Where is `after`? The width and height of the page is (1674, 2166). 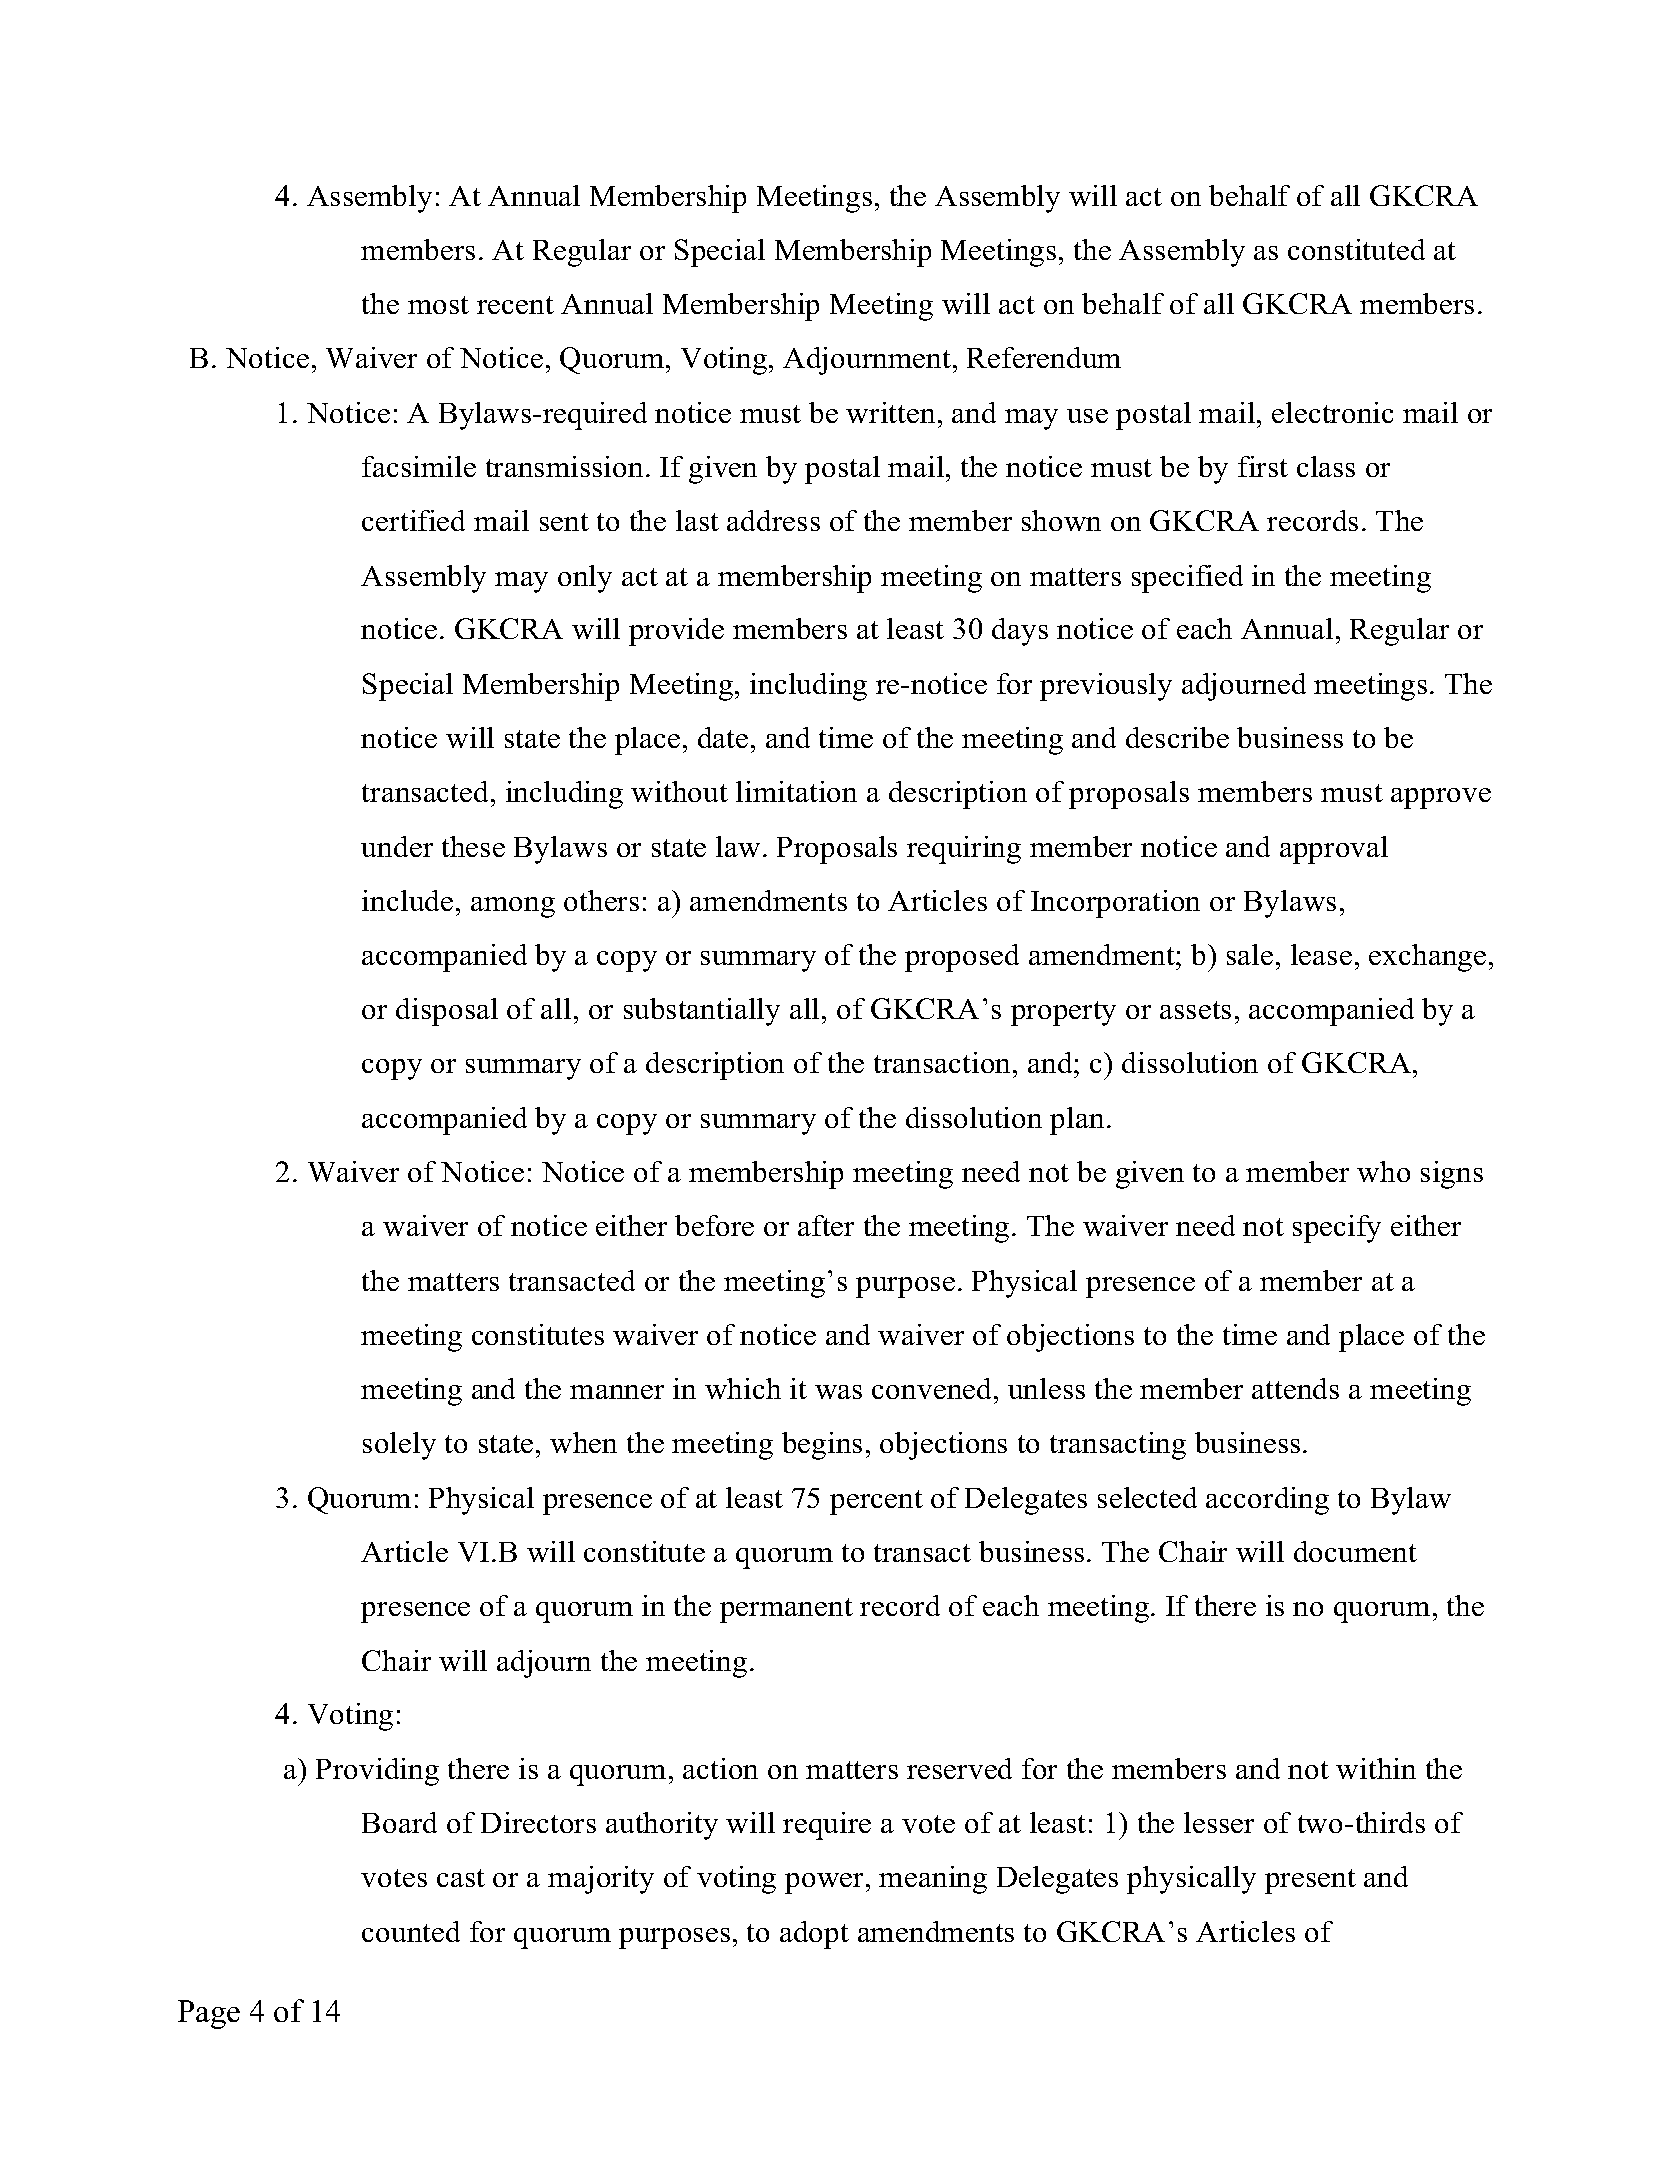
after is located at coordinates (826, 1225).
